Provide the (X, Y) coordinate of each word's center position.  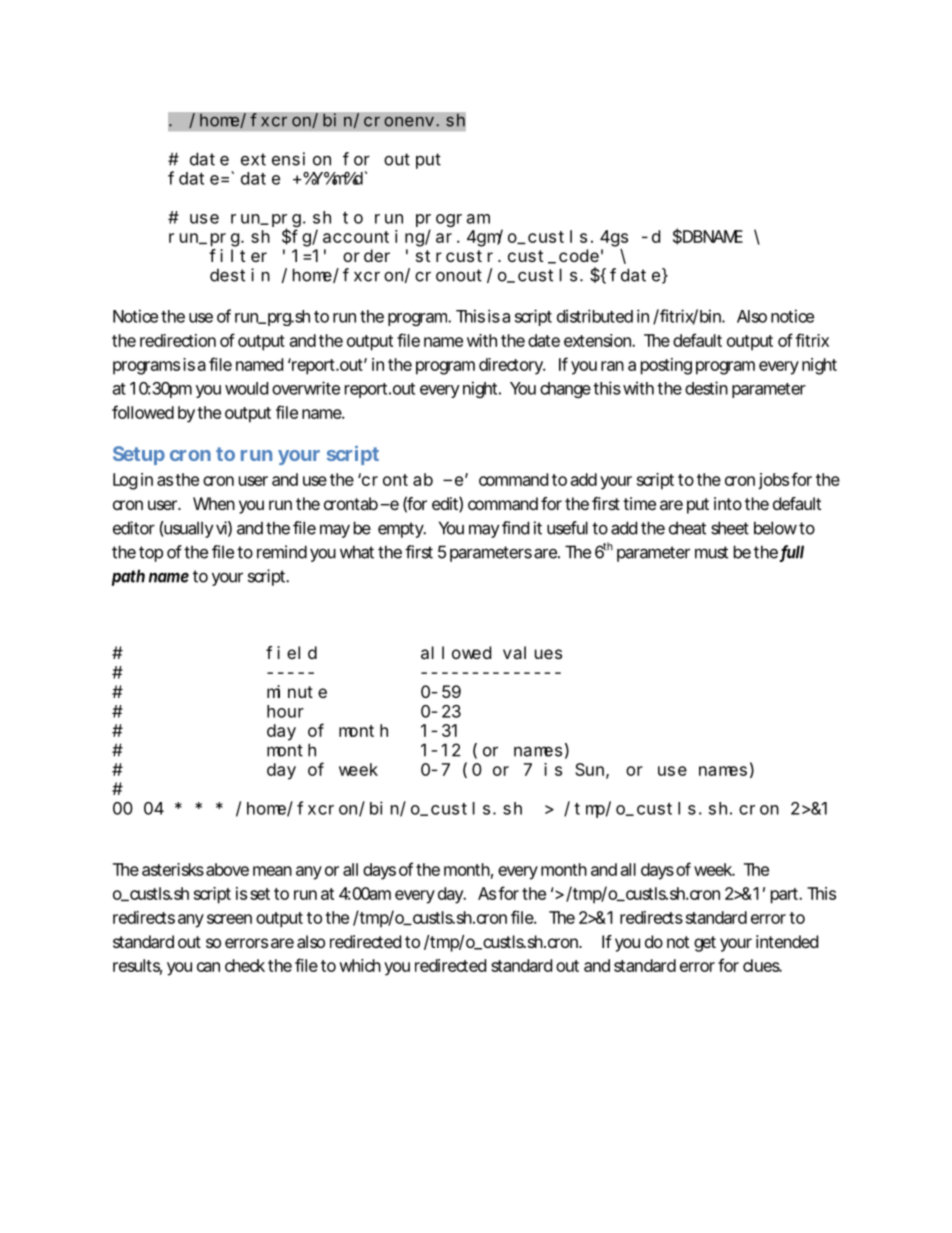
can (208, 967)
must (711, 552)
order (366, 255)
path (128, 577)
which (360, 965)
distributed (595, 316)
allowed (456, 652)
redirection (178, 340)
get (705, 944)
